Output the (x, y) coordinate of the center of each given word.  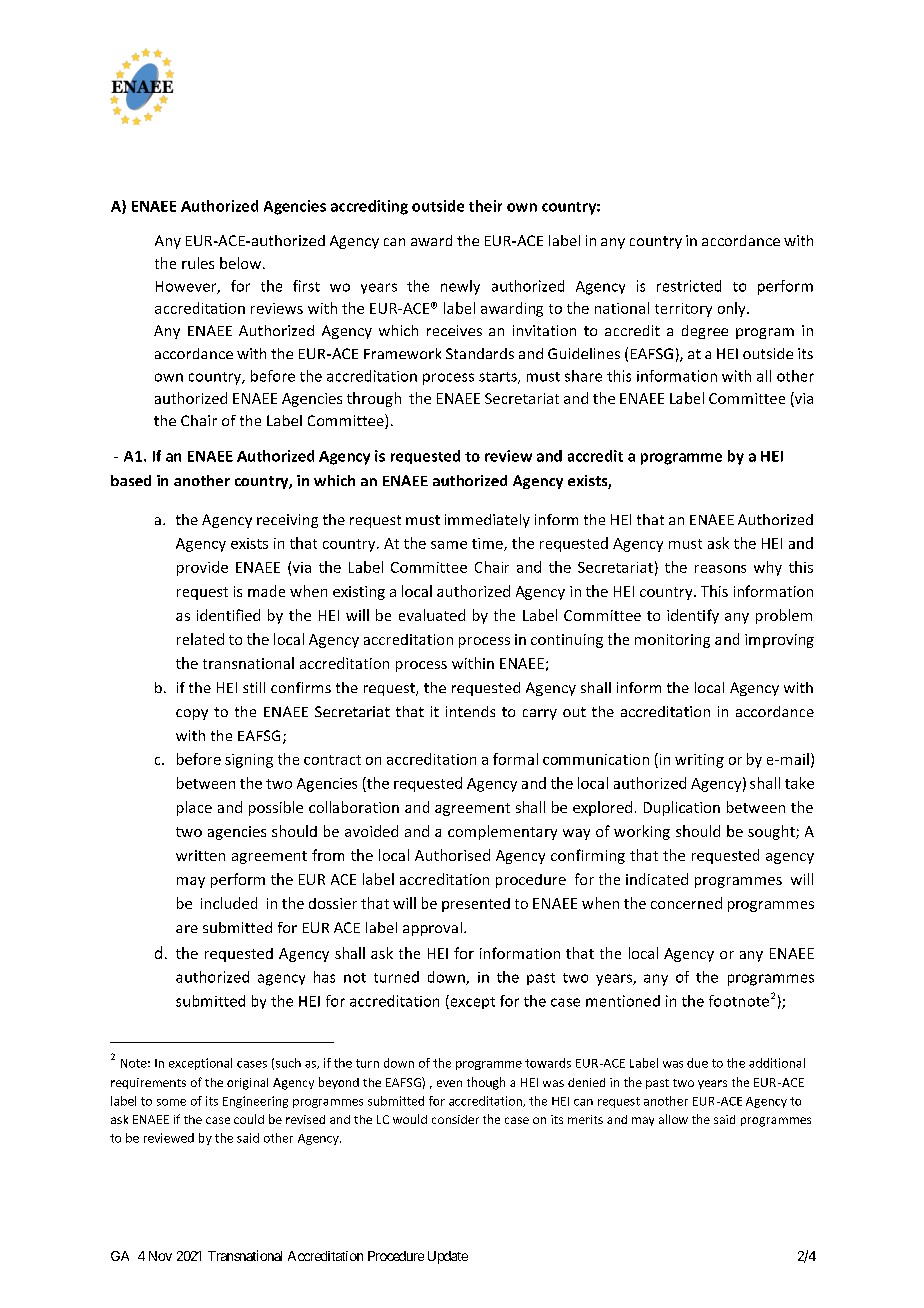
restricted (689, 286)
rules (198, 263)
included (229, 903)
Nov (160, 1256)
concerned (686, 903)
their (485, 206)
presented (476, 905)
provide (202, 568)
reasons (720, 569)
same (449, 545)
